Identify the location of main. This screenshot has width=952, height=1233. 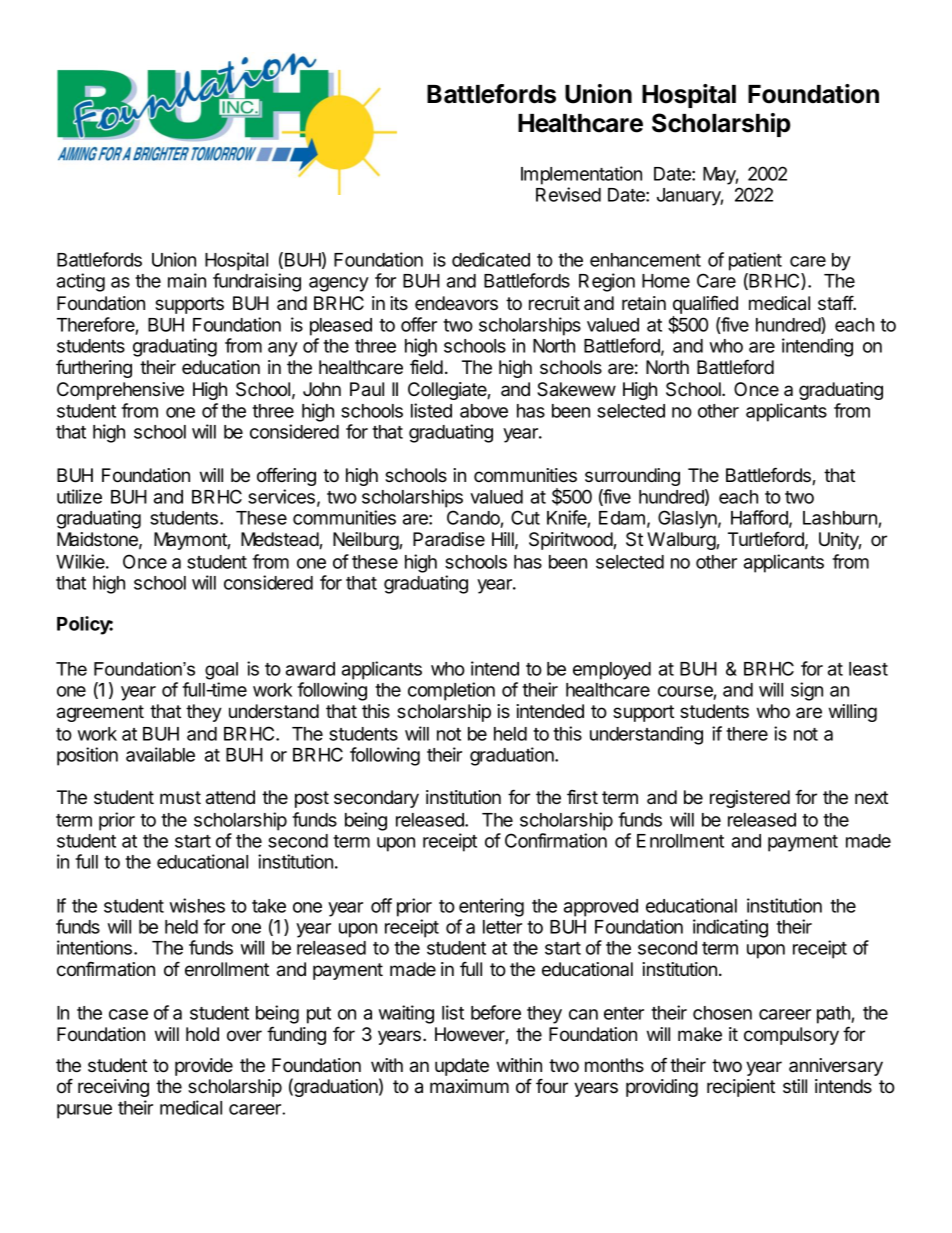
(187, 280).
